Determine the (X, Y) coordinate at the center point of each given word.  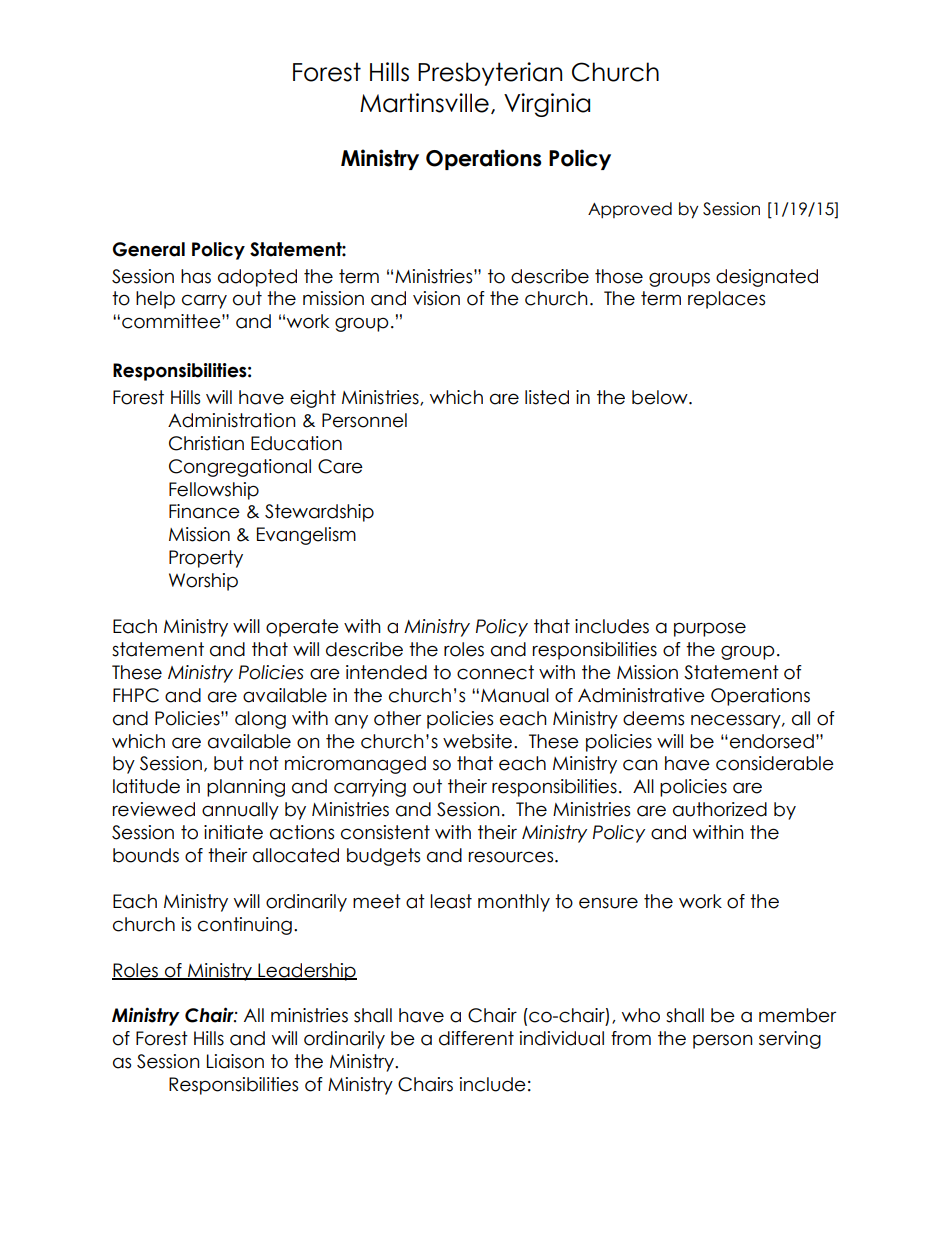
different (476, 1038)
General (149, 249)
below (661, 397)
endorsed (772, 741)
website (479, 741)
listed (547, 397)
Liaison (235, 1061)
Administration (232, 420)
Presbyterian (490, 74)
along (260, 720)
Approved (630, 210)
